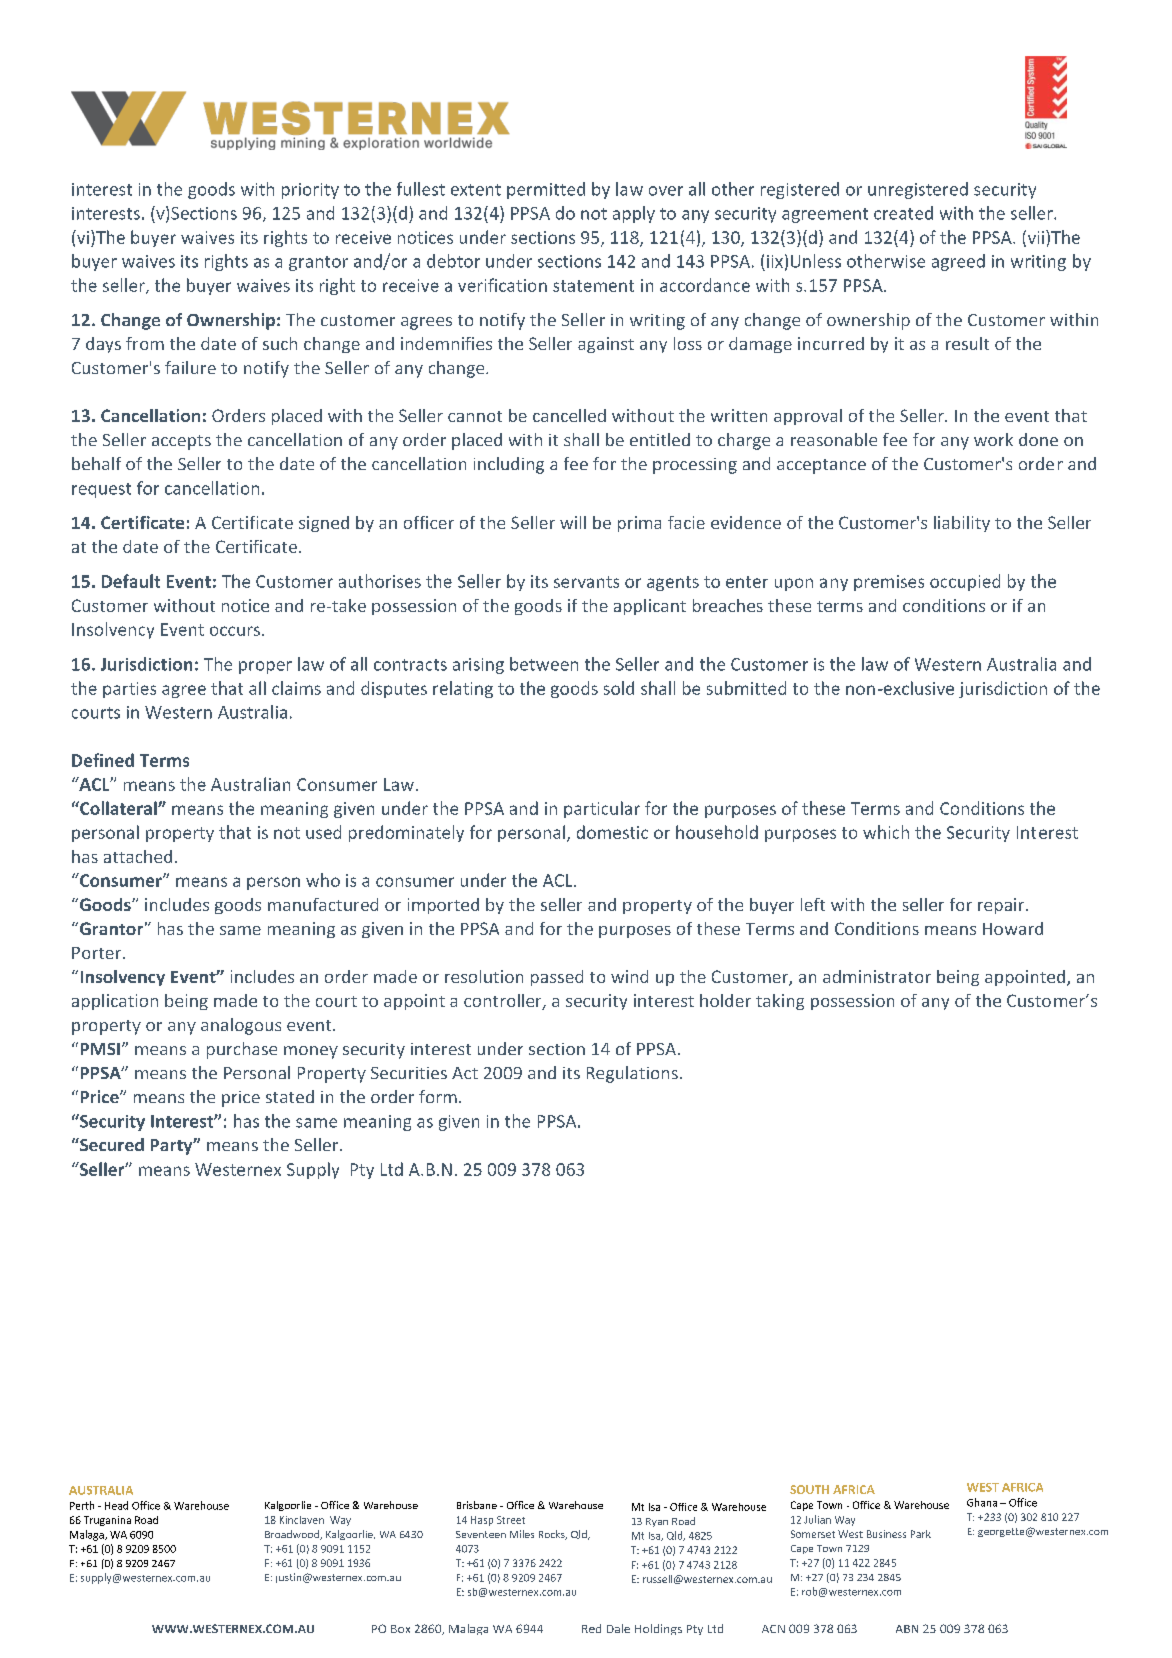  What do you see at coordinates (310, 191) in the screenshot?
I see `priority` at bounding box center [310, 191].
